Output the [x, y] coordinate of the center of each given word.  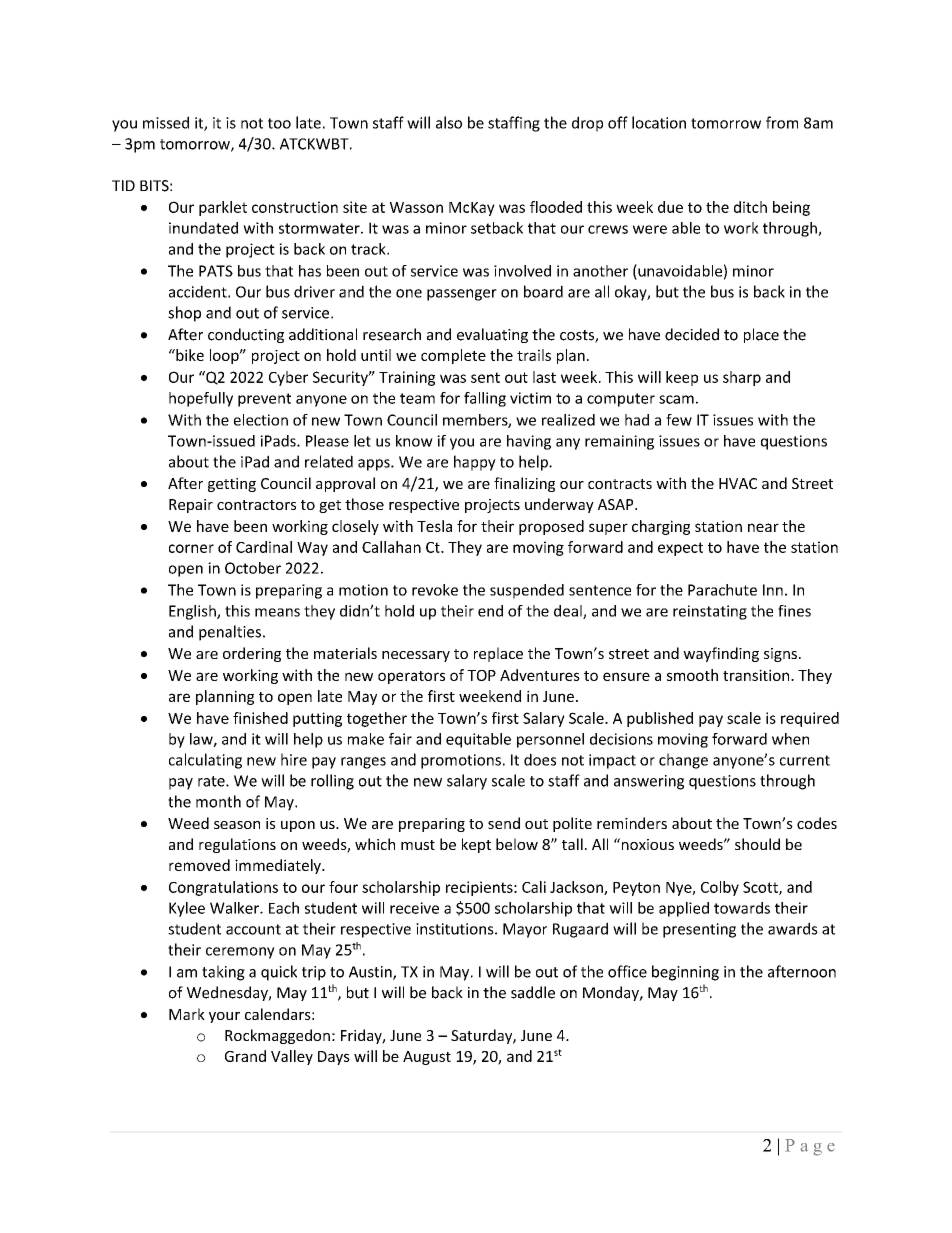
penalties [230, 633]
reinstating [710, 612]
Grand [245, 1056]
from [782, 122]
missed [166, 122]
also [449, 122]
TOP [481, 675]
